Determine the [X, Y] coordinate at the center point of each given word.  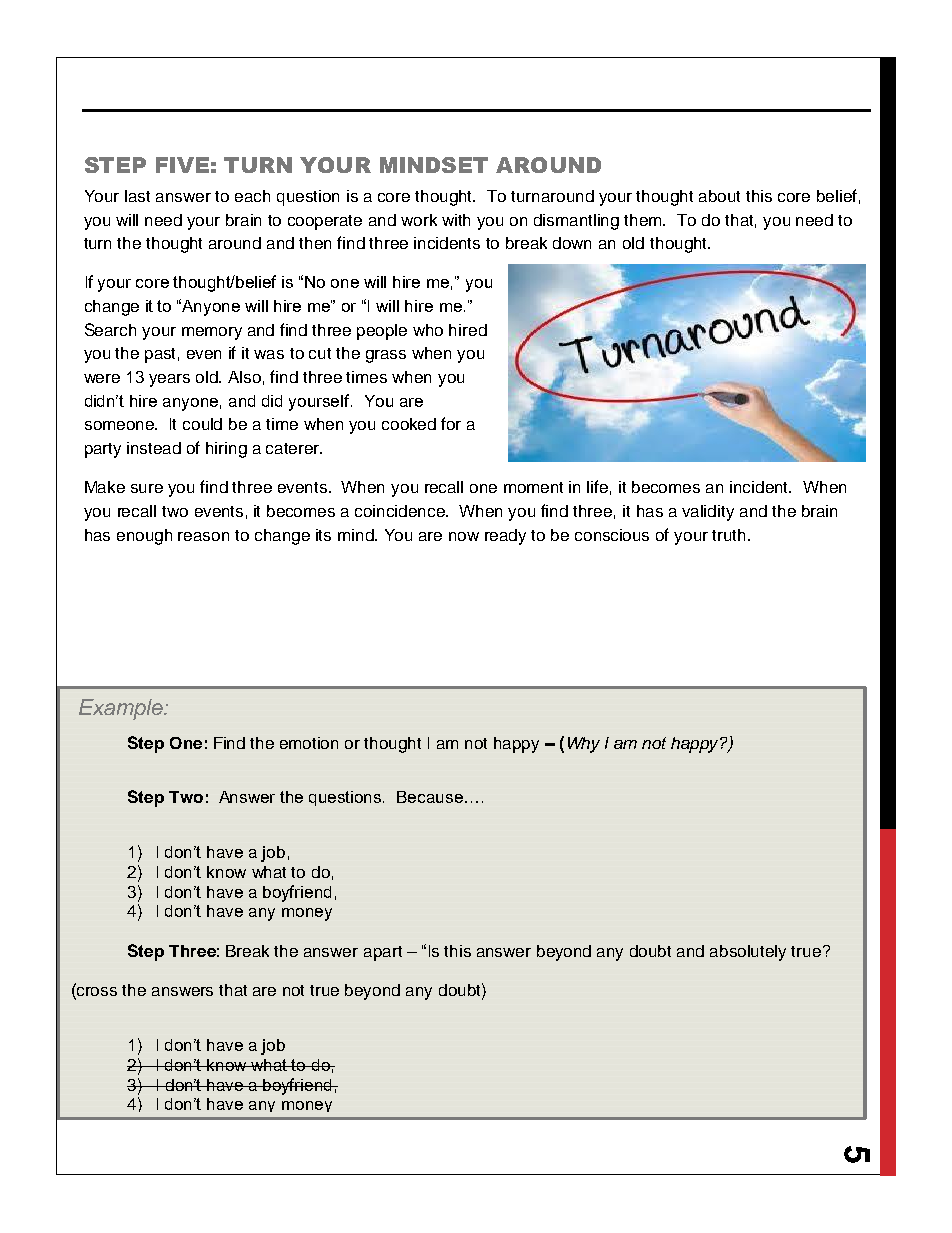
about [719, 196]
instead [154, 448]
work [419, 220]
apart [383, 953]
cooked [409, 424]
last [137, 196]
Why [584, 745]
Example [122, 709]
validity [708, 513]
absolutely [748, 953]
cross [96, 993]
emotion [309, 743]
